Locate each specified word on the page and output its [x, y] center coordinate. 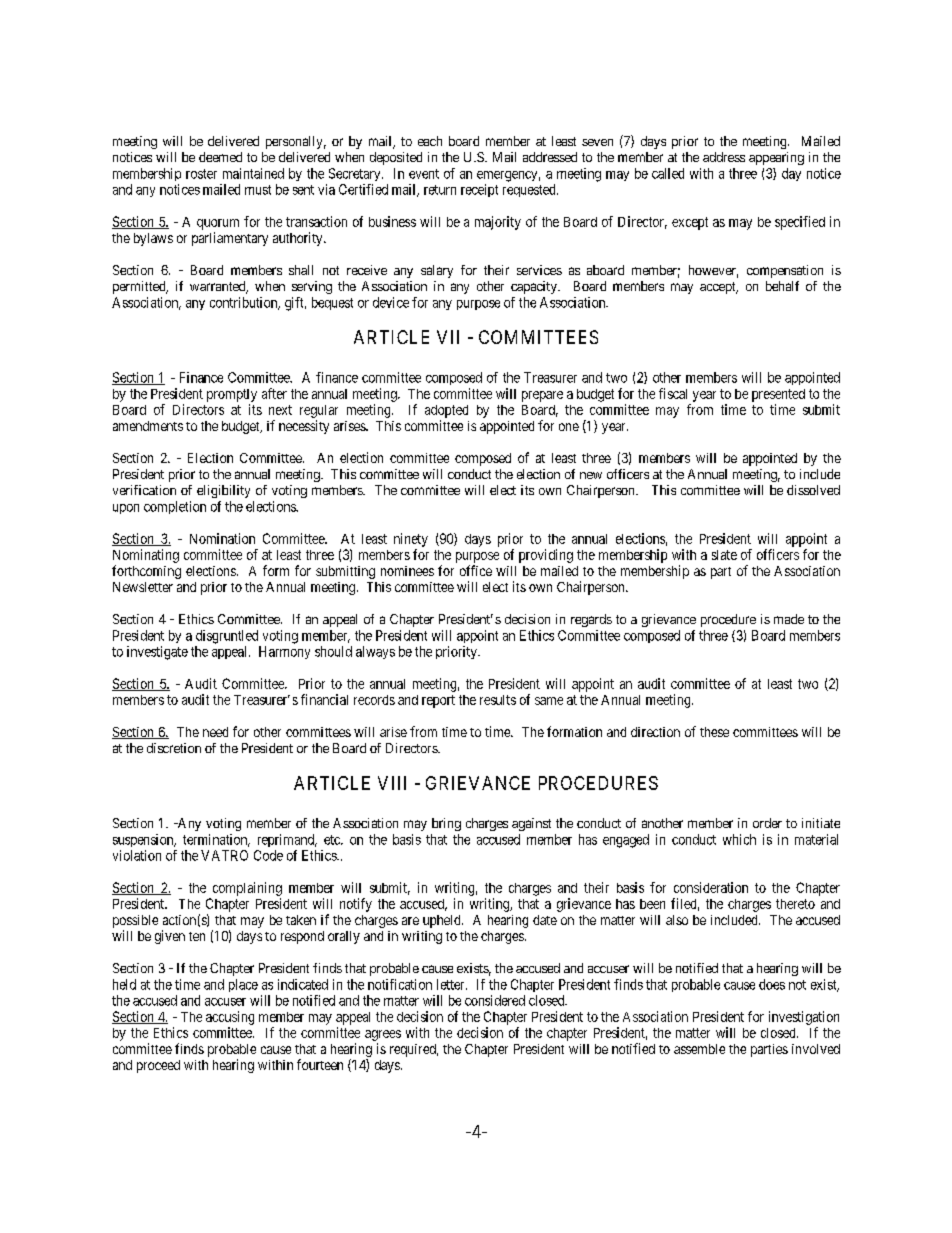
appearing [776, 158]
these [714, 732]
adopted [446, 411]
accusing [230, 1018]
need [215, 732]
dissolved [813, 490]
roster [201, 174]
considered [495, 1000]
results [498, 700]
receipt [479, 190]
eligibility [223, 491]
